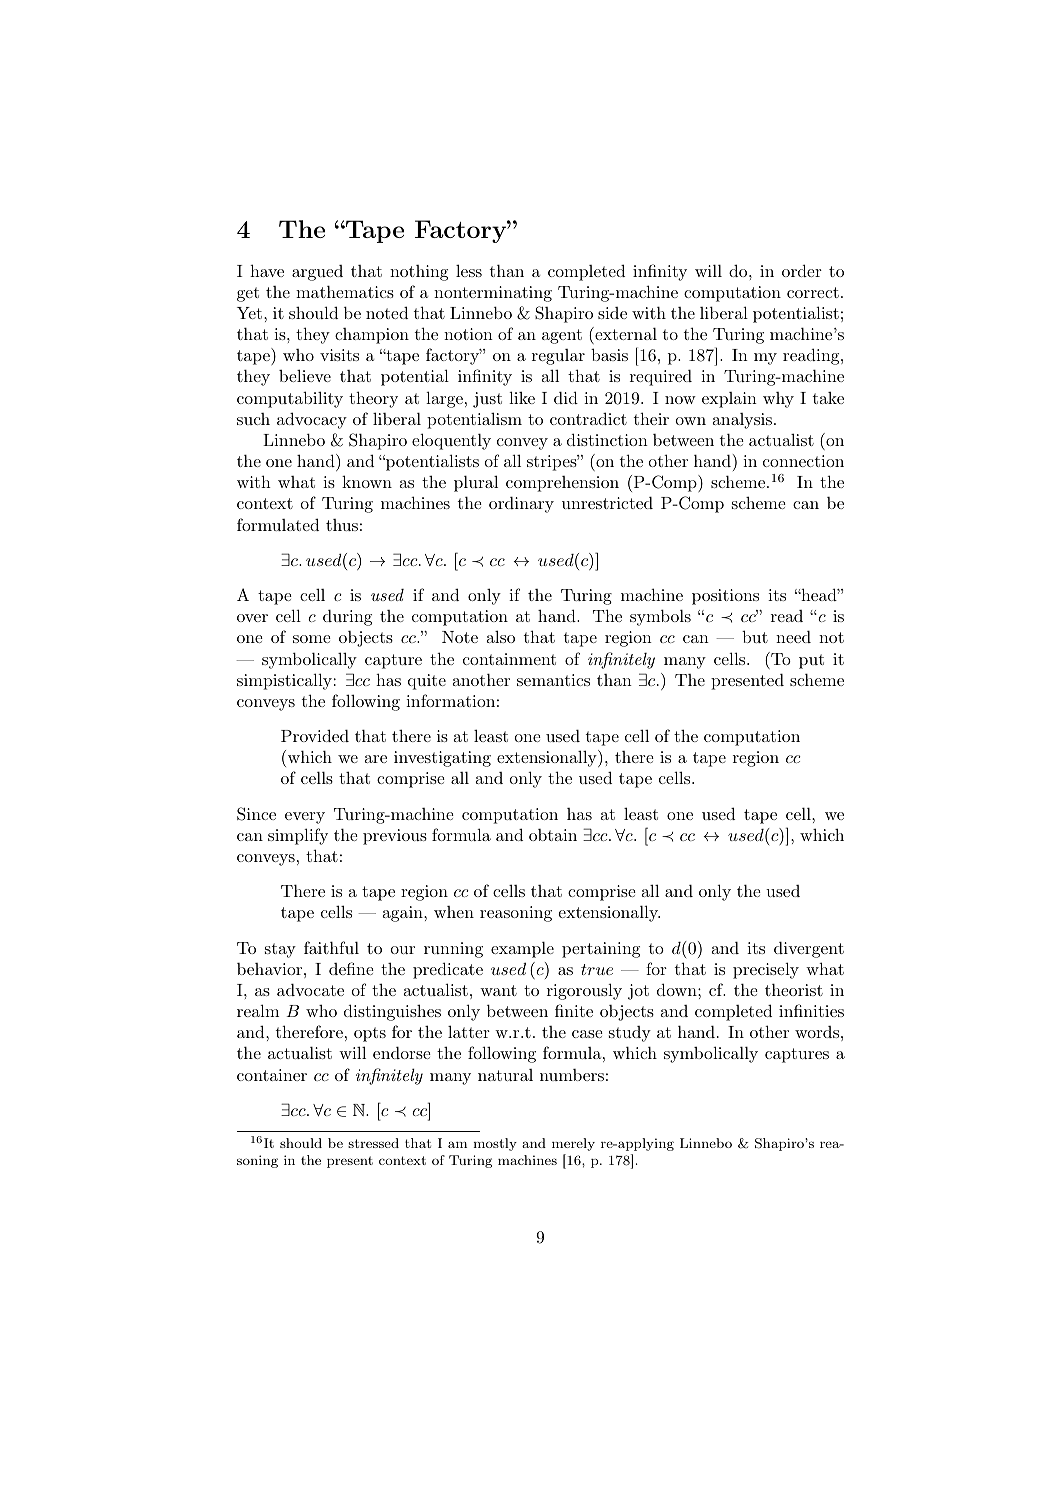 The image size is (1053, 1490). I want to click on words, so click(817, 1032).
